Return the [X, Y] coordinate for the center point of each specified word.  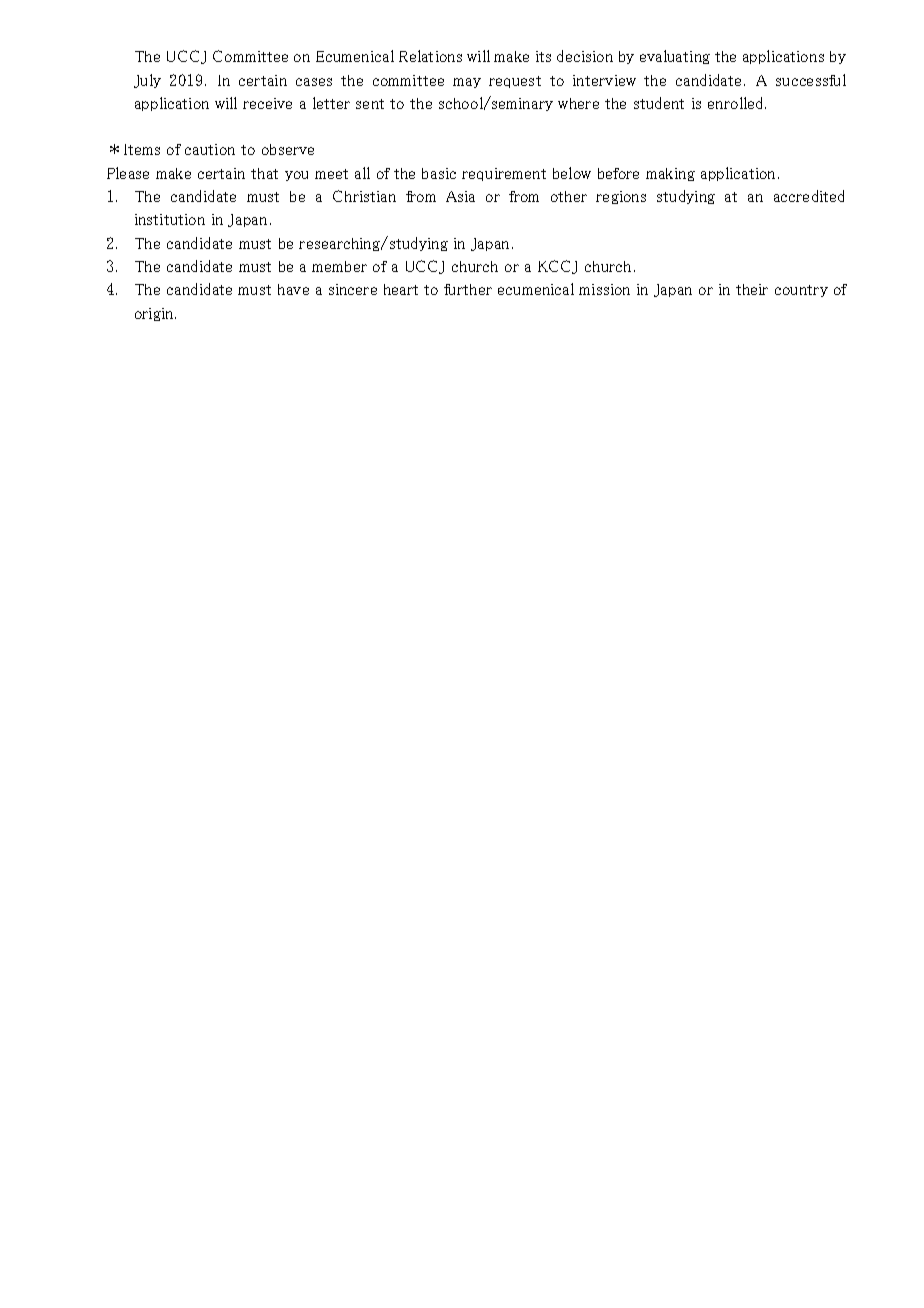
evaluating [675, 57]
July [147, 81]
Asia [460, 196]
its [543, 56]
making [670, 174]
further [468, 289]
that [264, 173]
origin [155, 314]
